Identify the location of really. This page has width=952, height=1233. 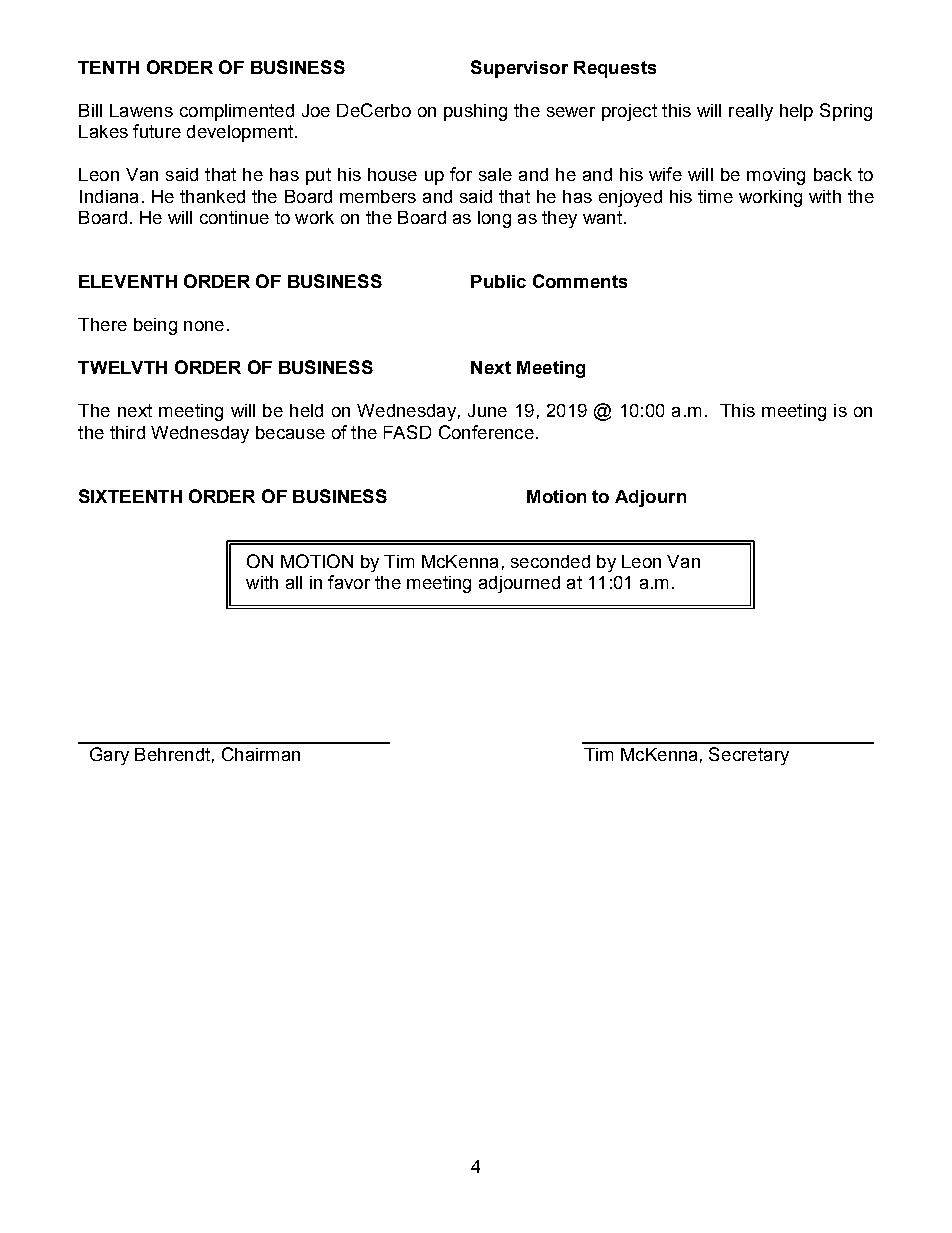
(751, 112).
